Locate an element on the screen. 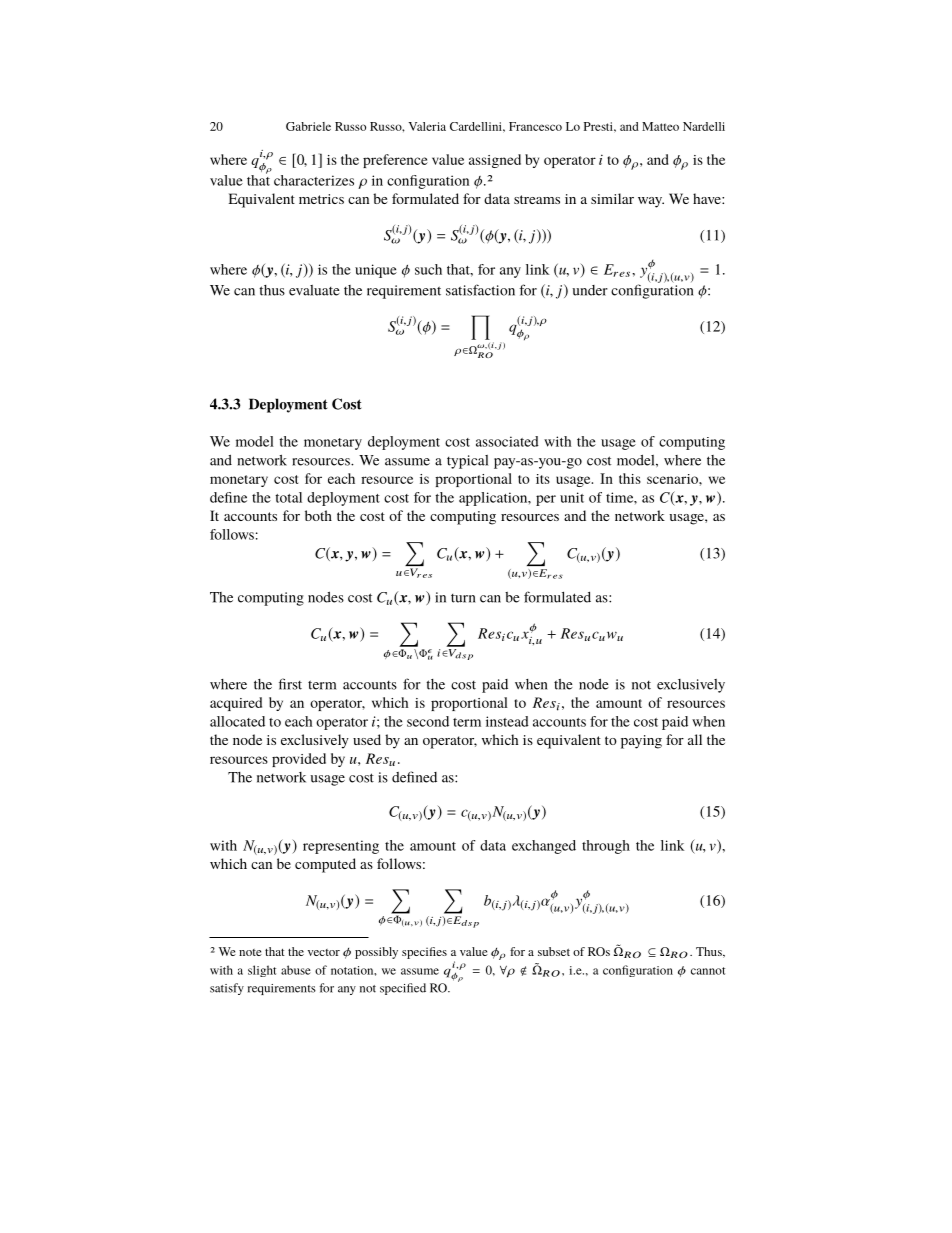  assigned is located at coordinates (495, 161).
